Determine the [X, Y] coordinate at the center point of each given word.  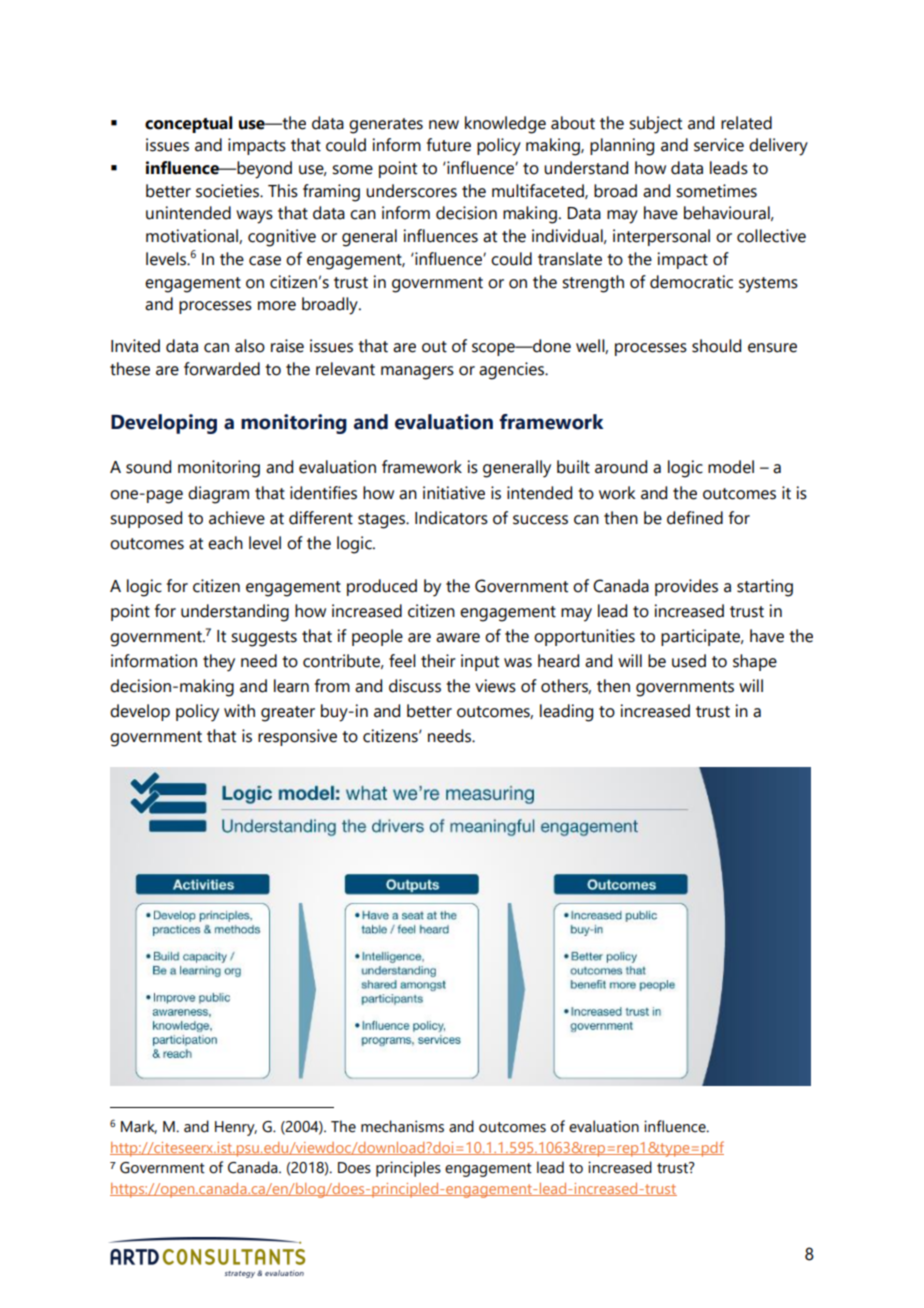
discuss [415, 686]
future [449, 145]
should [716, 346]
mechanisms [402, 1126]
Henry [236, 1128]
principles [408, 1169]
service [719, 145]
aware [458, 638]
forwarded [222, 369]
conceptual [189, 124]
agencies [512, 371]
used [689, 661]
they [219, 663]
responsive [297, 737]
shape [755, 662]
